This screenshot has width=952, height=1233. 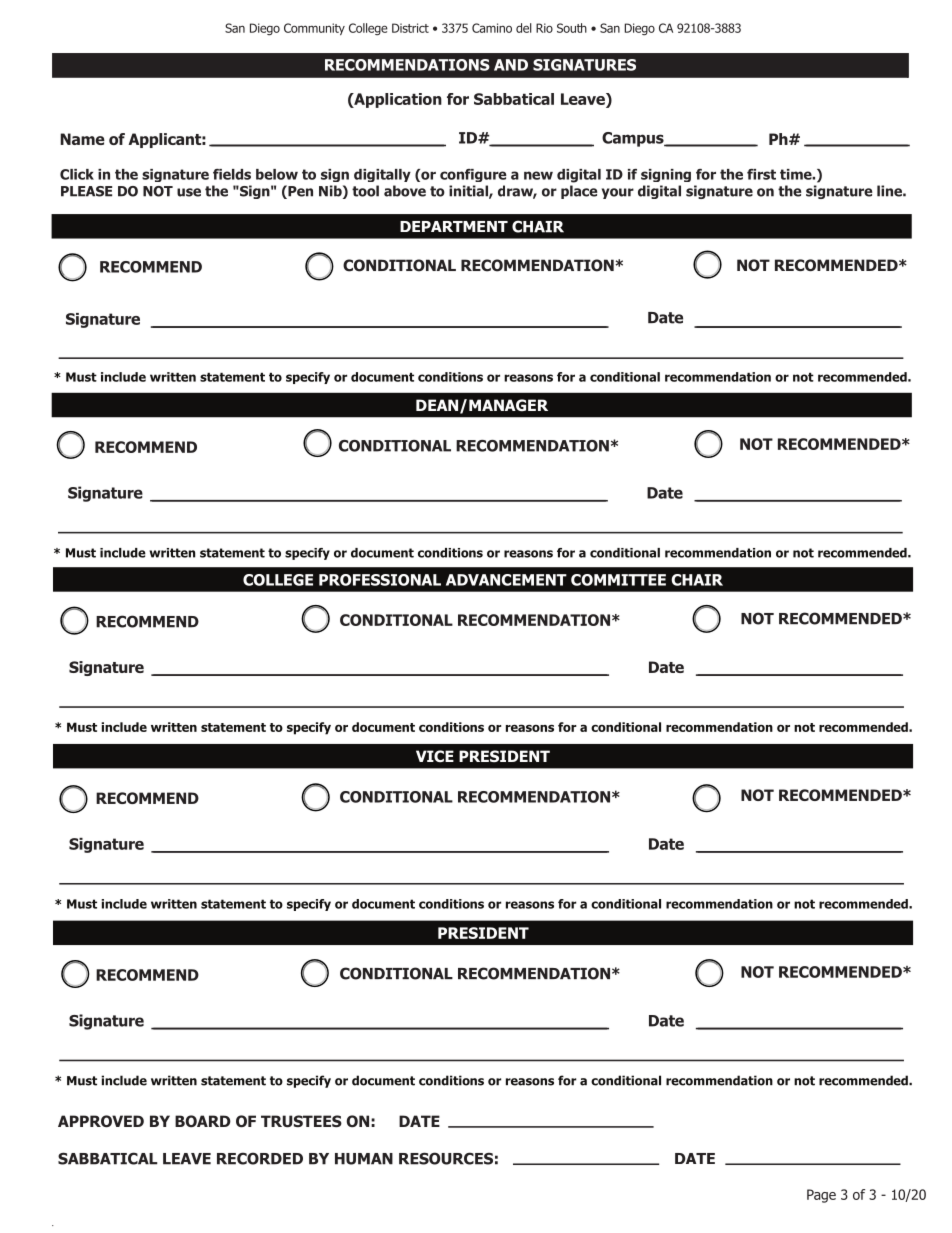 What do you see at coordinates (232, 174) in the screenshot?
I see `fields` at bounding box center [232, 174].
